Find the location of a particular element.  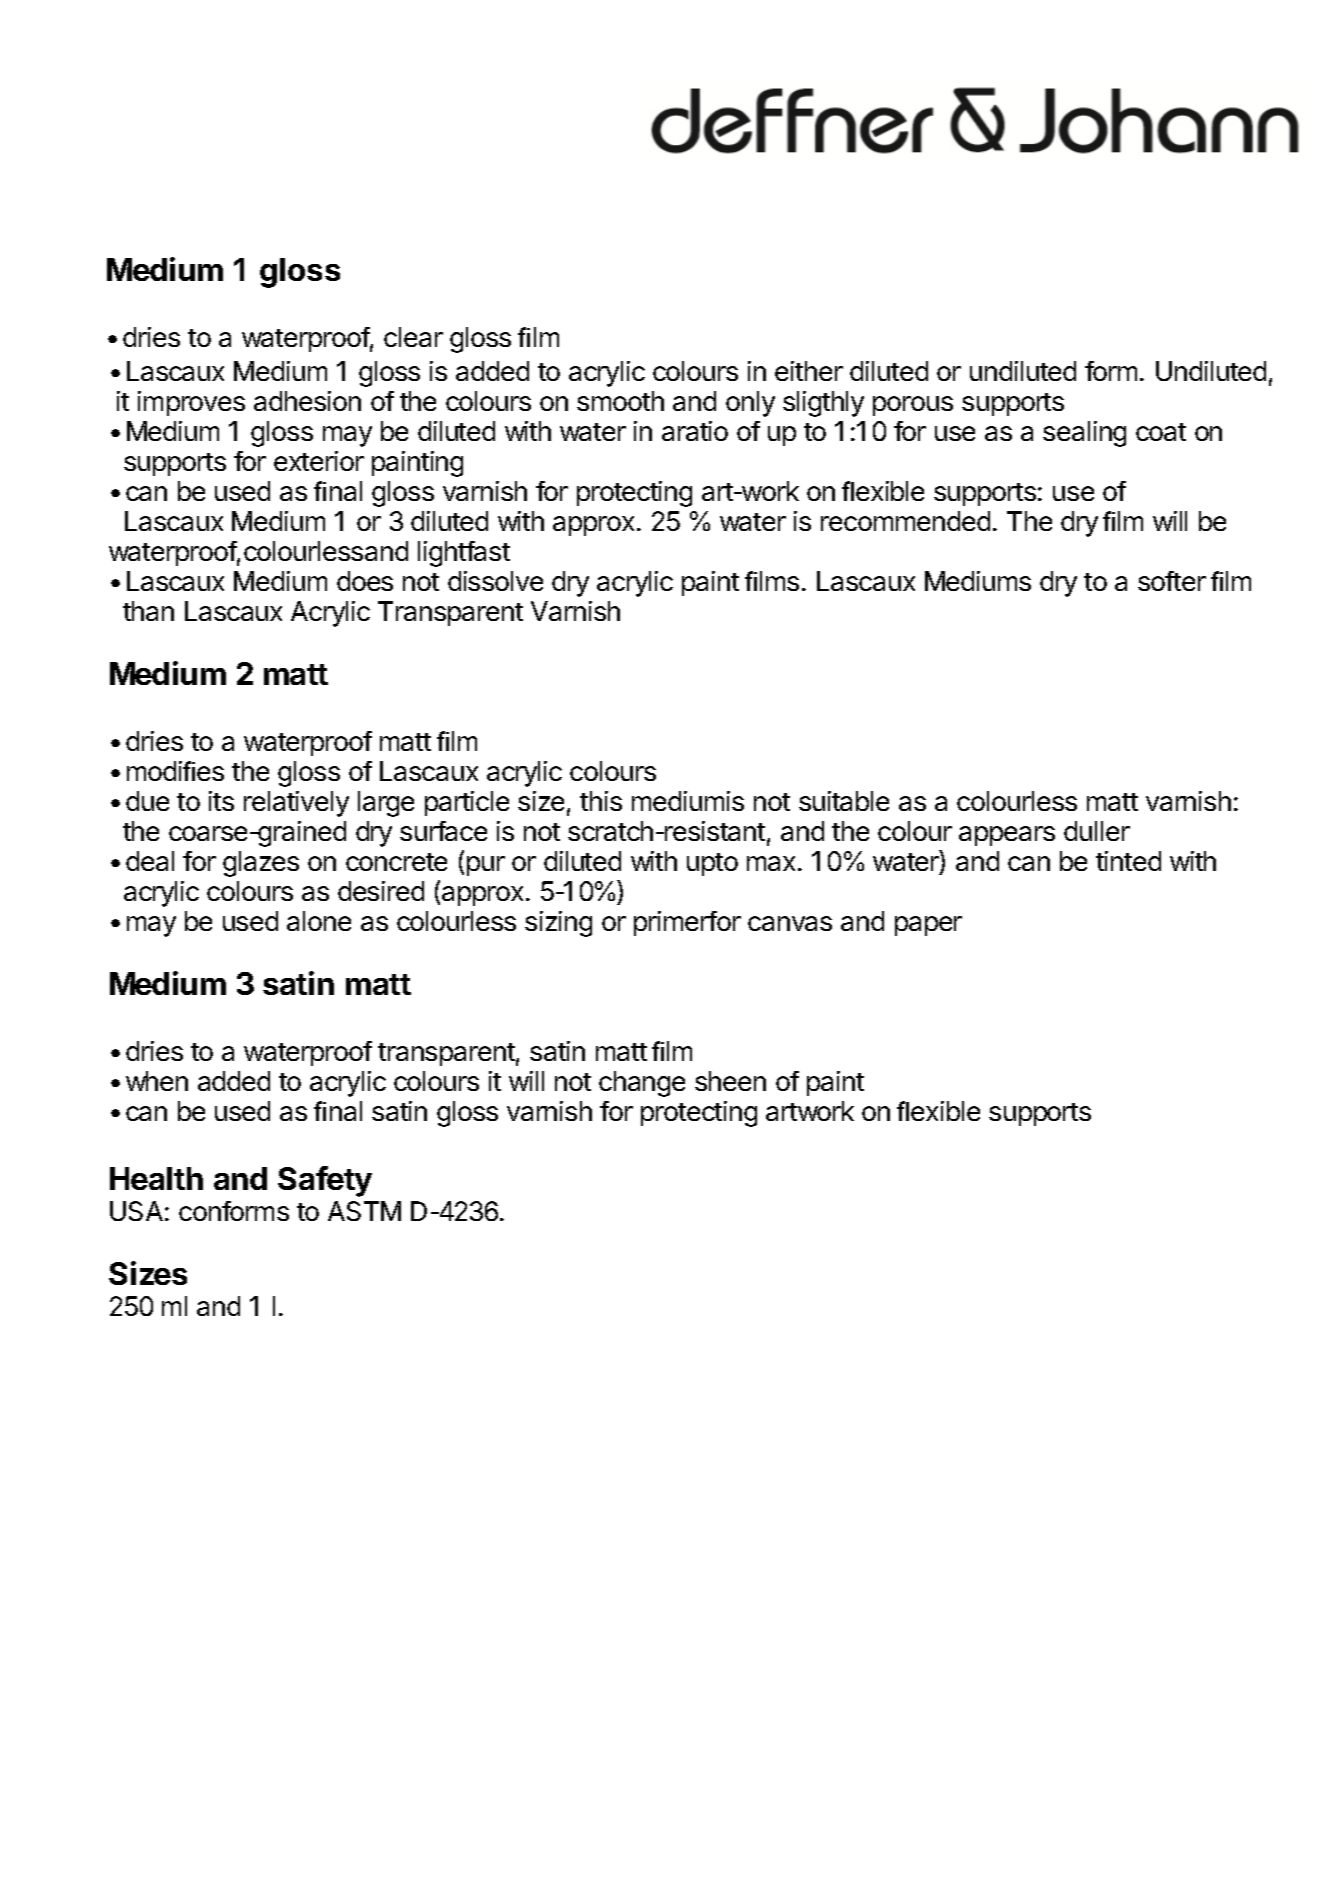

change is located at coordinates (642, 1084).
